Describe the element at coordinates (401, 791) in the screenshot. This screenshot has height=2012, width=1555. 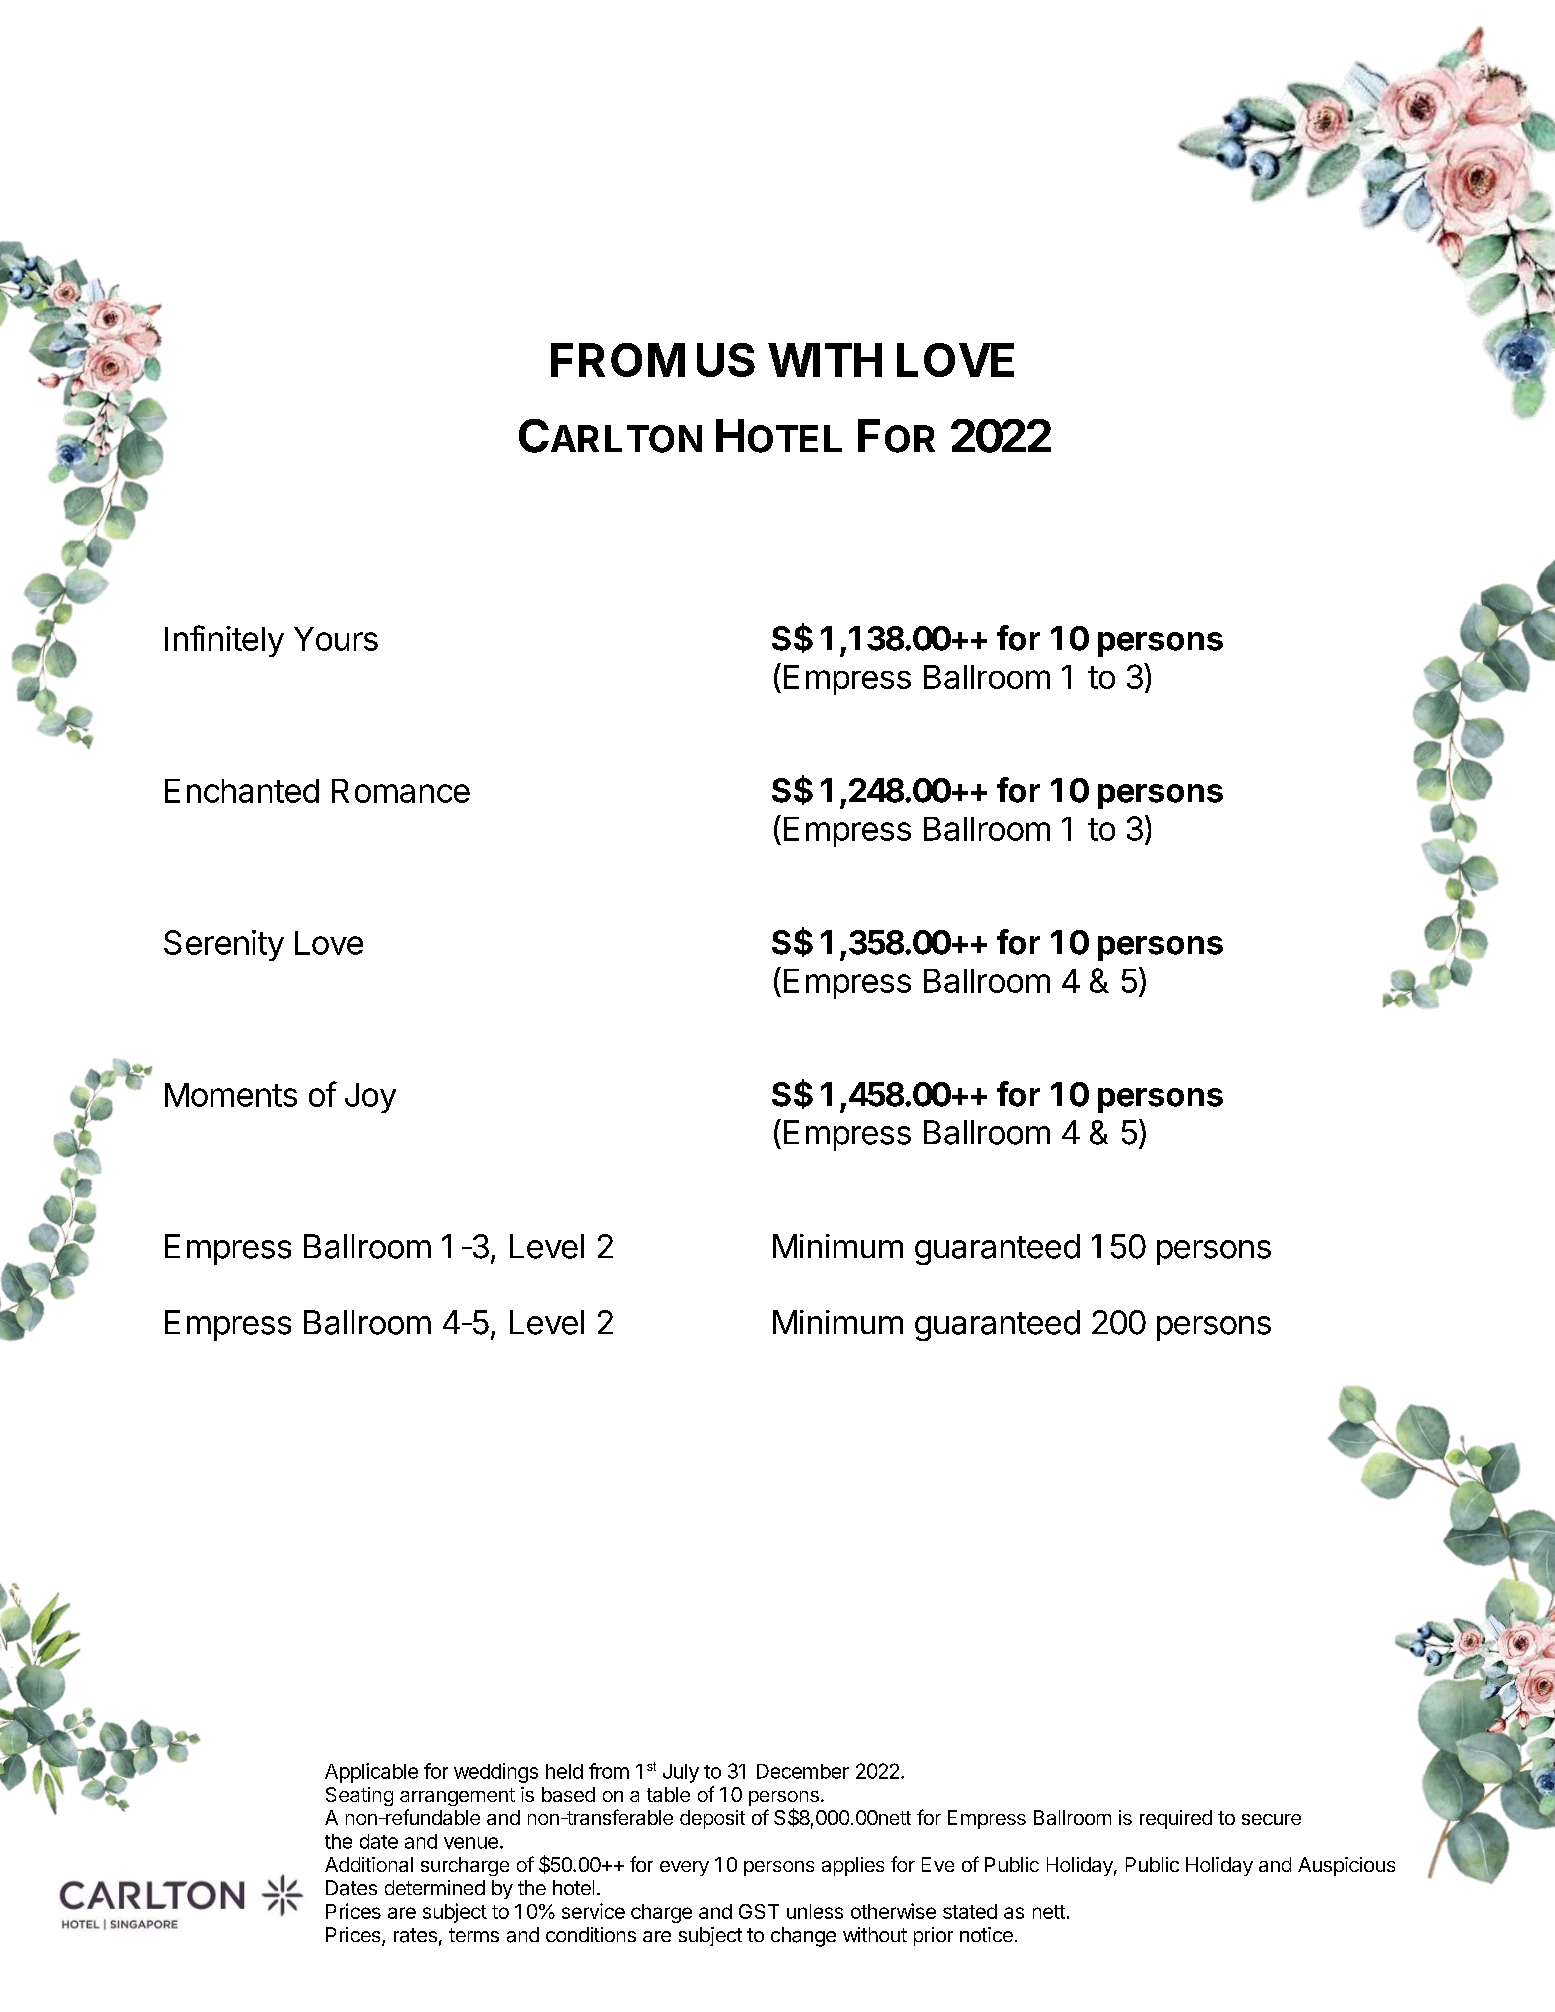
I see `Romance` at that location.
